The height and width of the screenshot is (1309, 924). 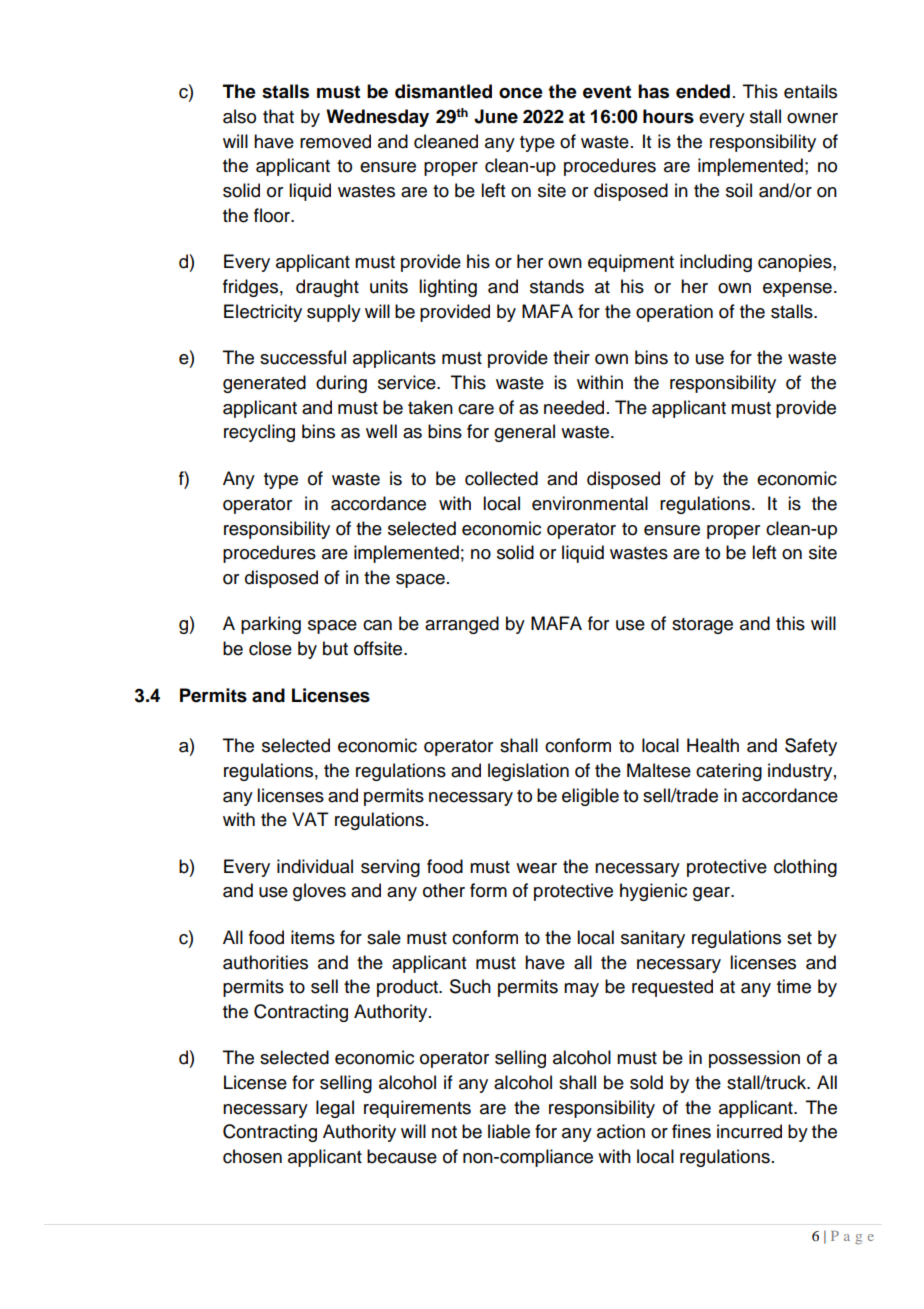 I want to click on arranged, so click(x=462, y=625).
